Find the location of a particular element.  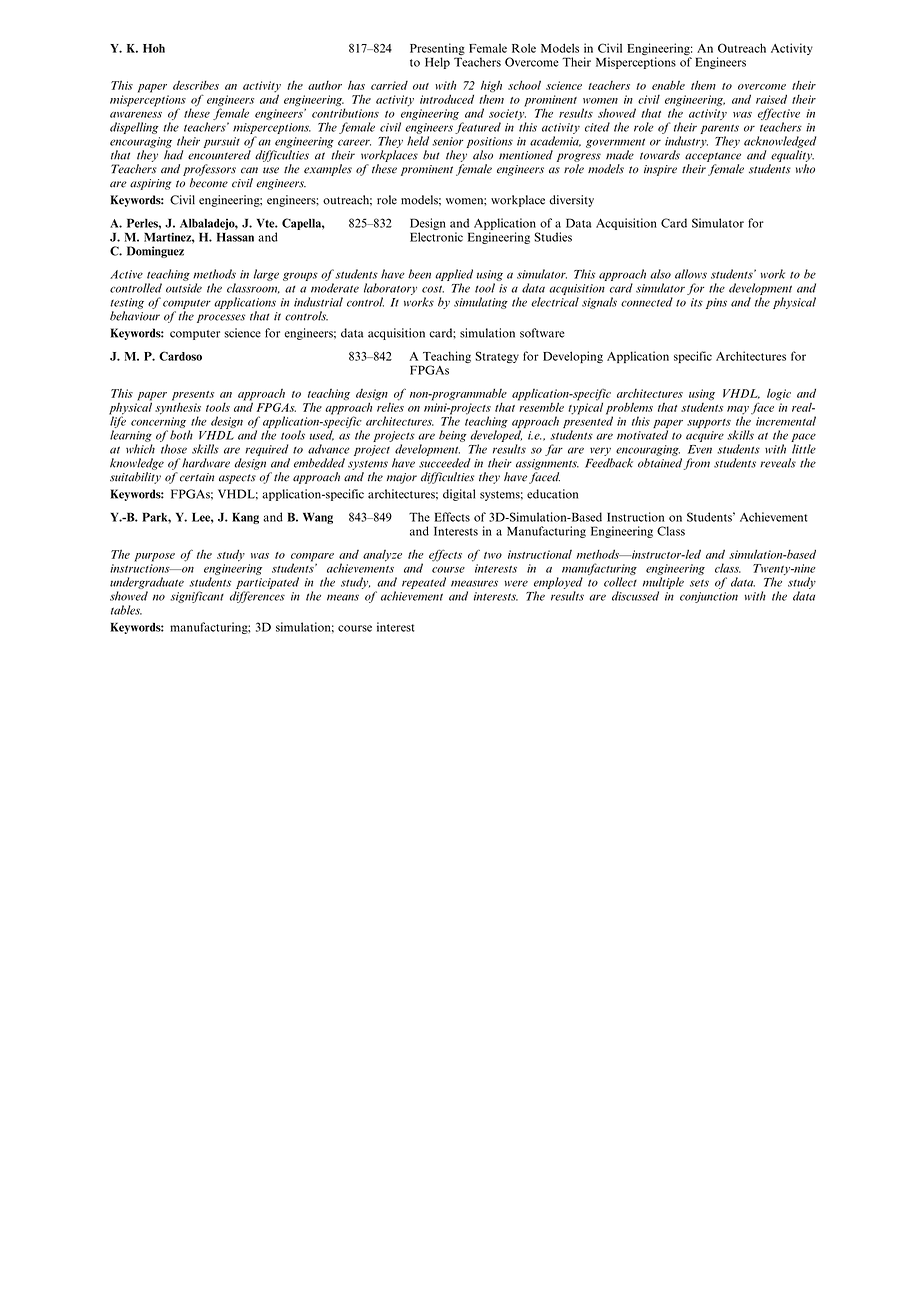

measures is located at coordinates (474, 583).
